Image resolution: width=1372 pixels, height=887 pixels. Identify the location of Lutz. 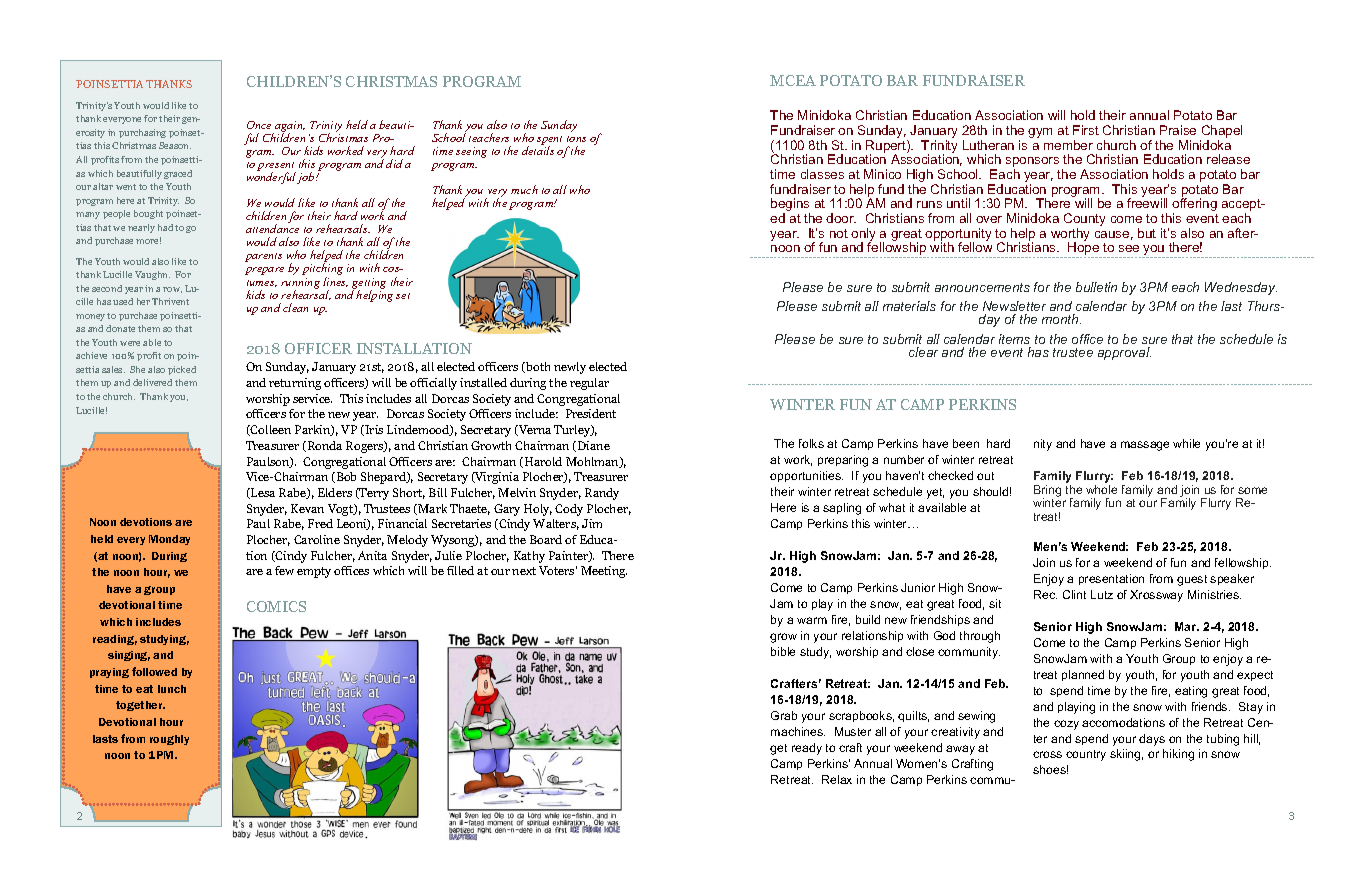
(1102, 594).
